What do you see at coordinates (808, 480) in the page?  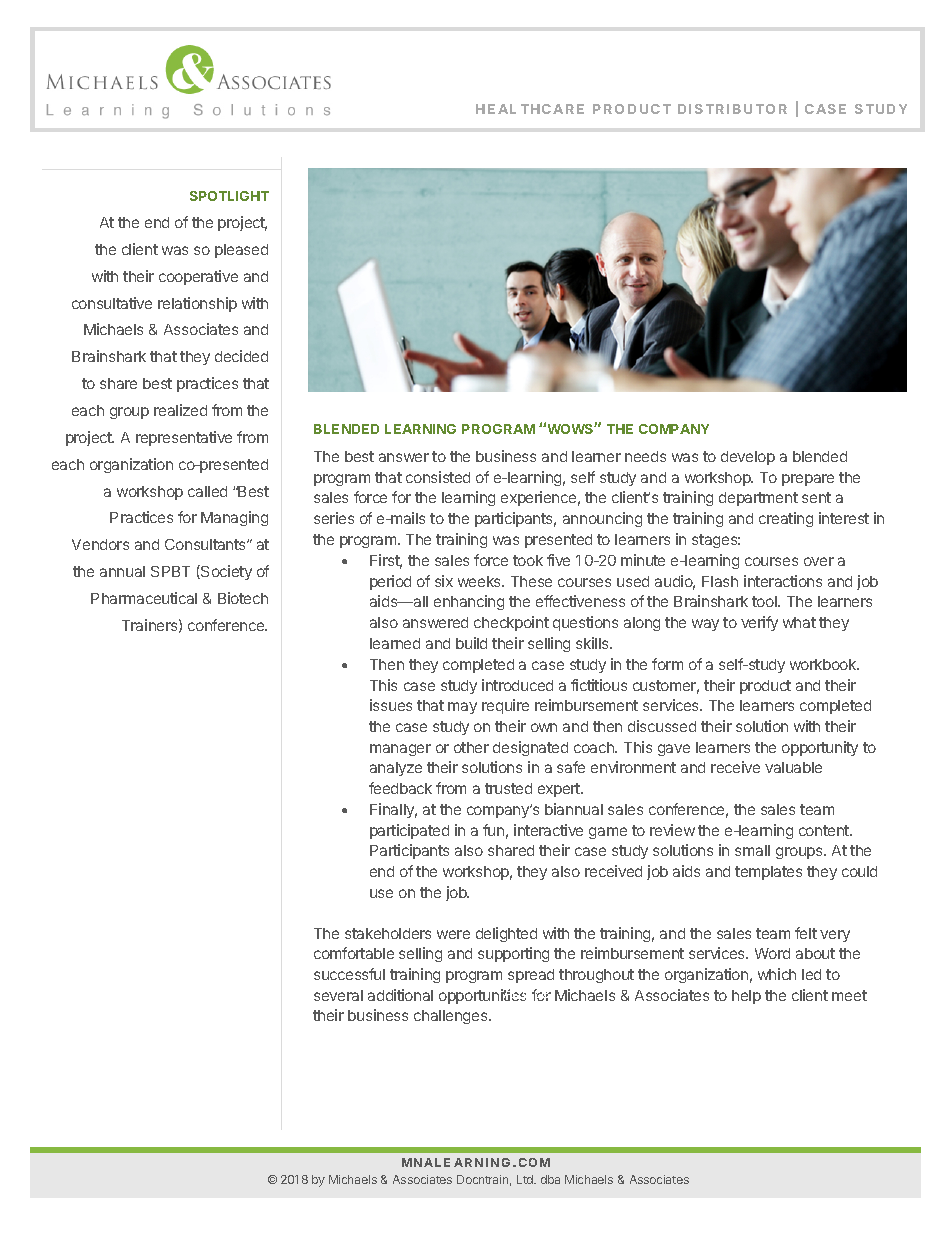 I see `prepare` at bounding box center [808, 480].
